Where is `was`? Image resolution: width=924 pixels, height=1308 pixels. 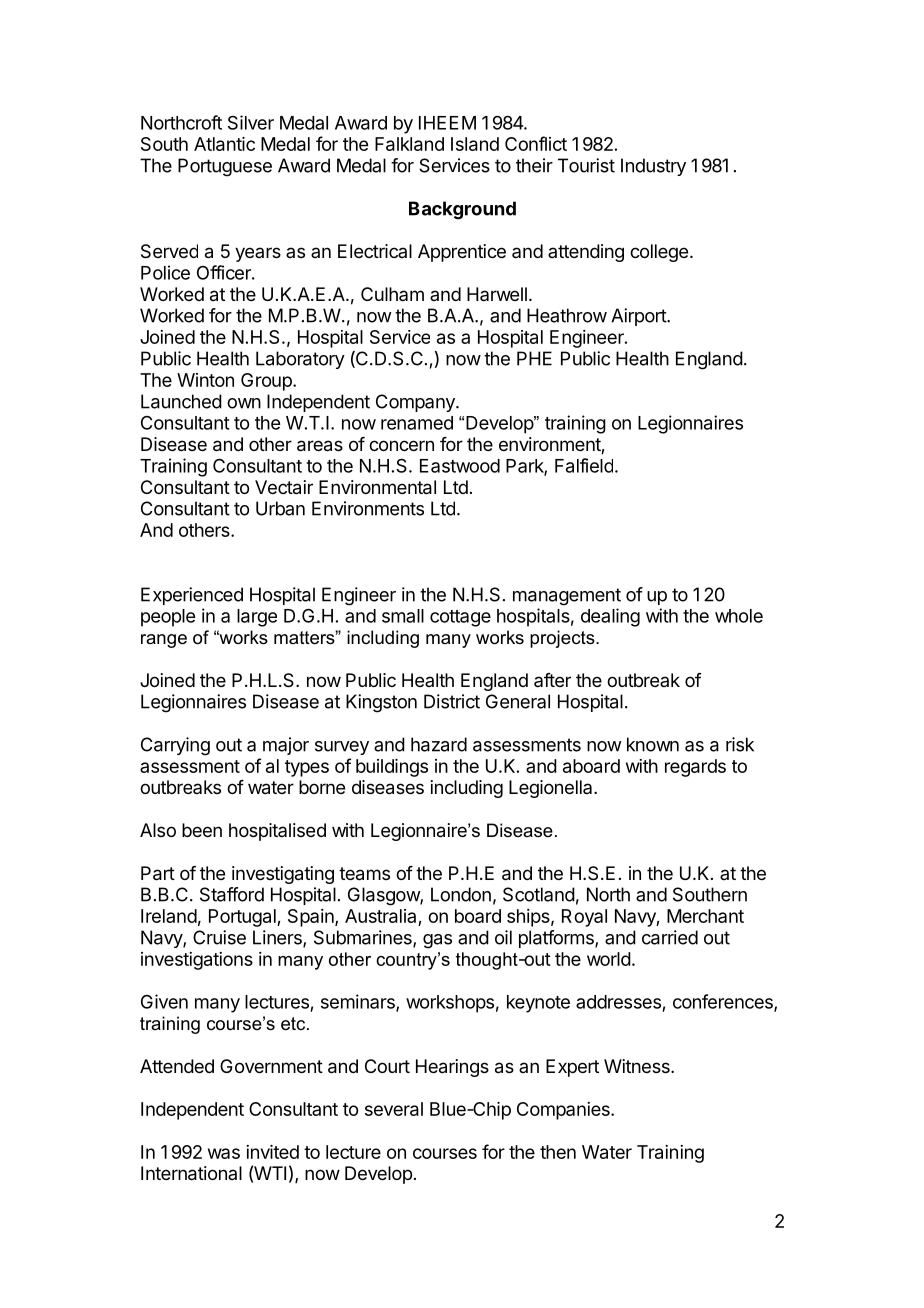 was is located at coordinates (224, 1153).
